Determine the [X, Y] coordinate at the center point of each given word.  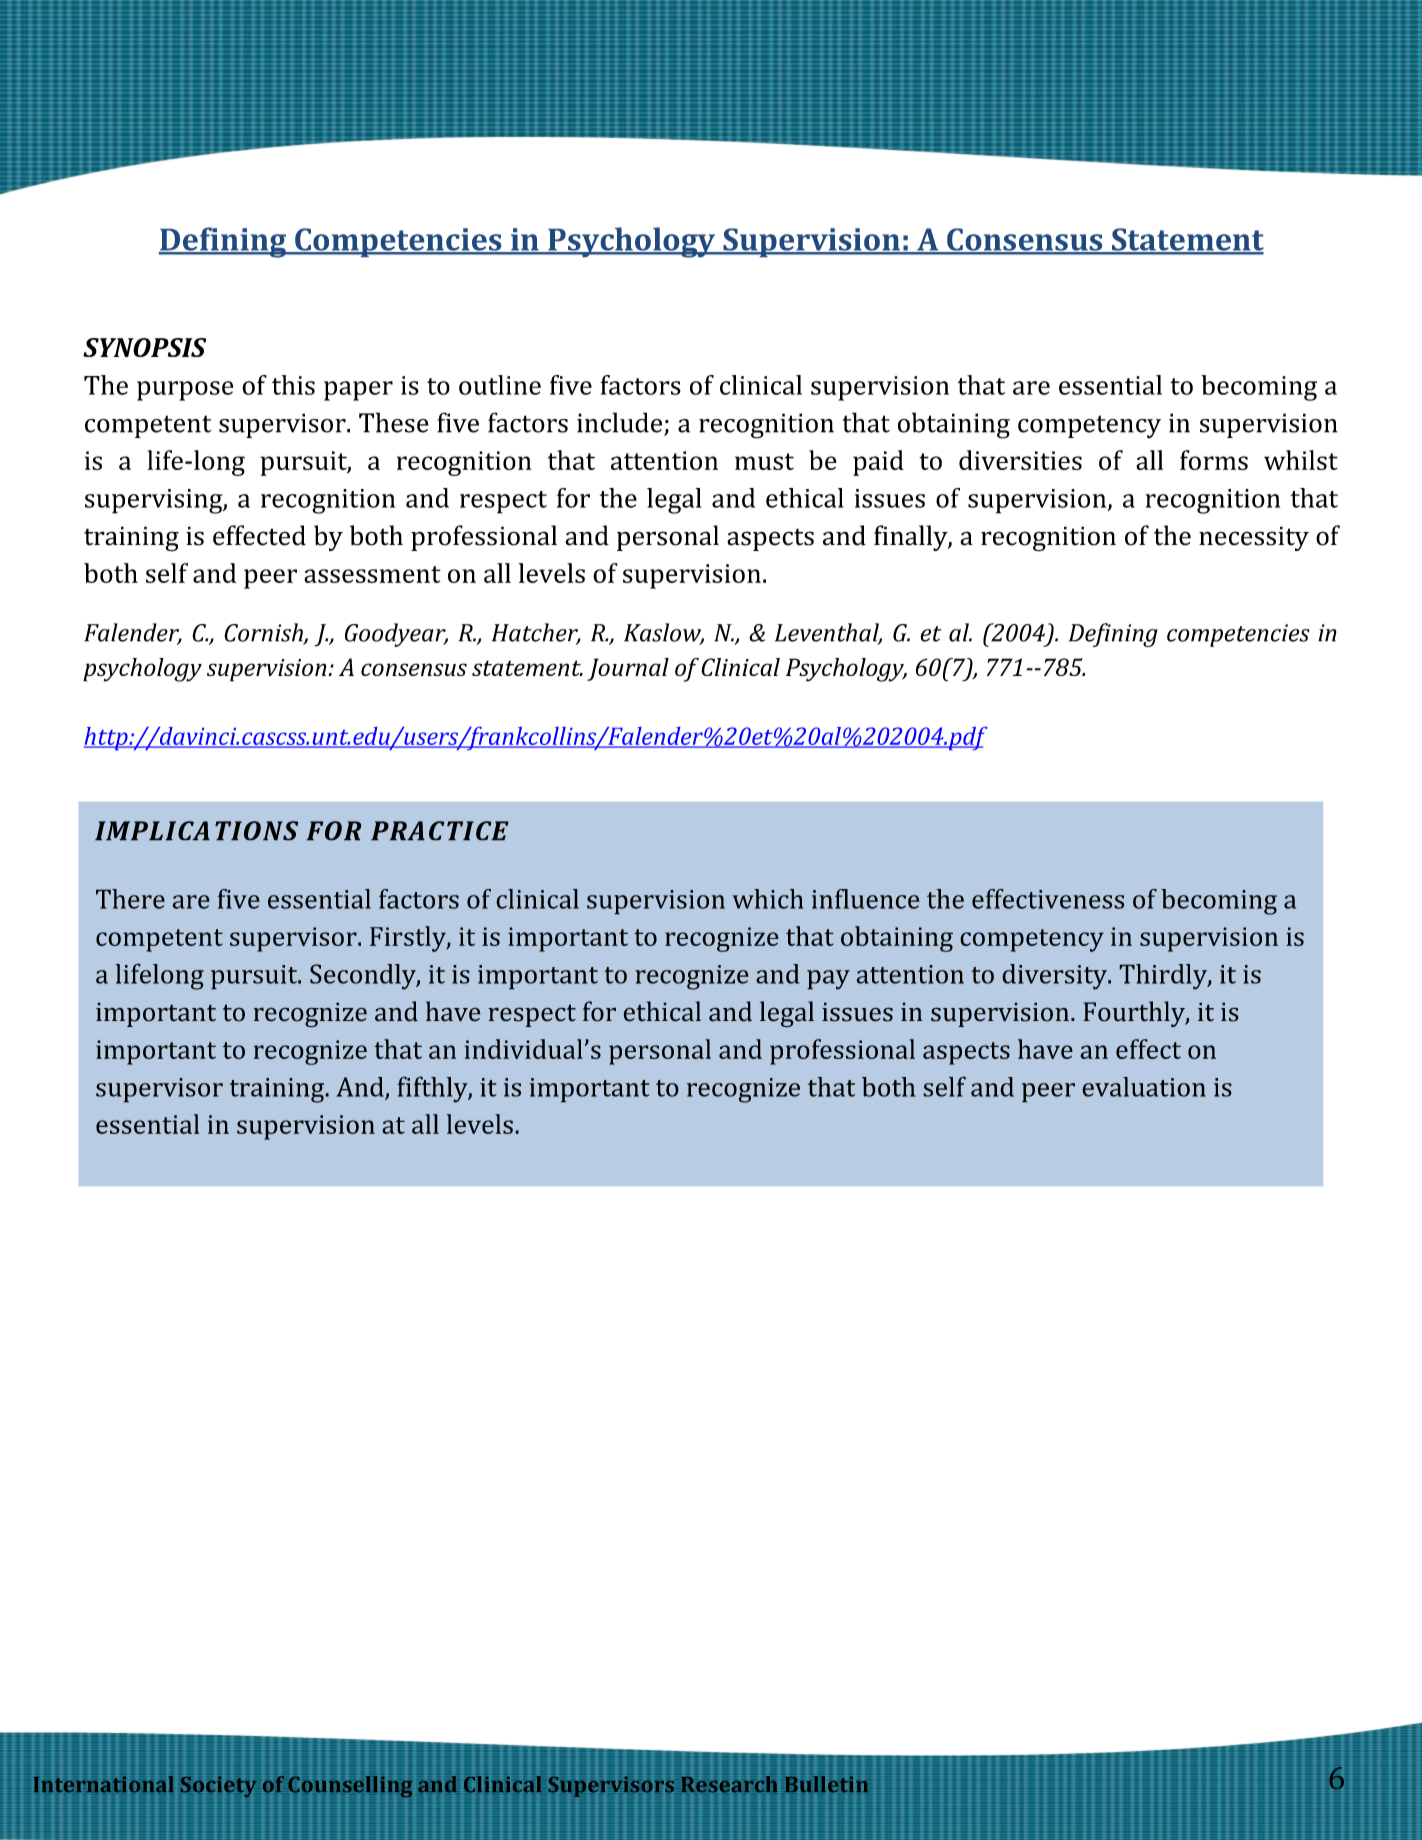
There [130, 899]
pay [828, 980]
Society [218, 1786]
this [293, 385]
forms [1214, 460]
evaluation [1144, 1087]
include [621, 423]
